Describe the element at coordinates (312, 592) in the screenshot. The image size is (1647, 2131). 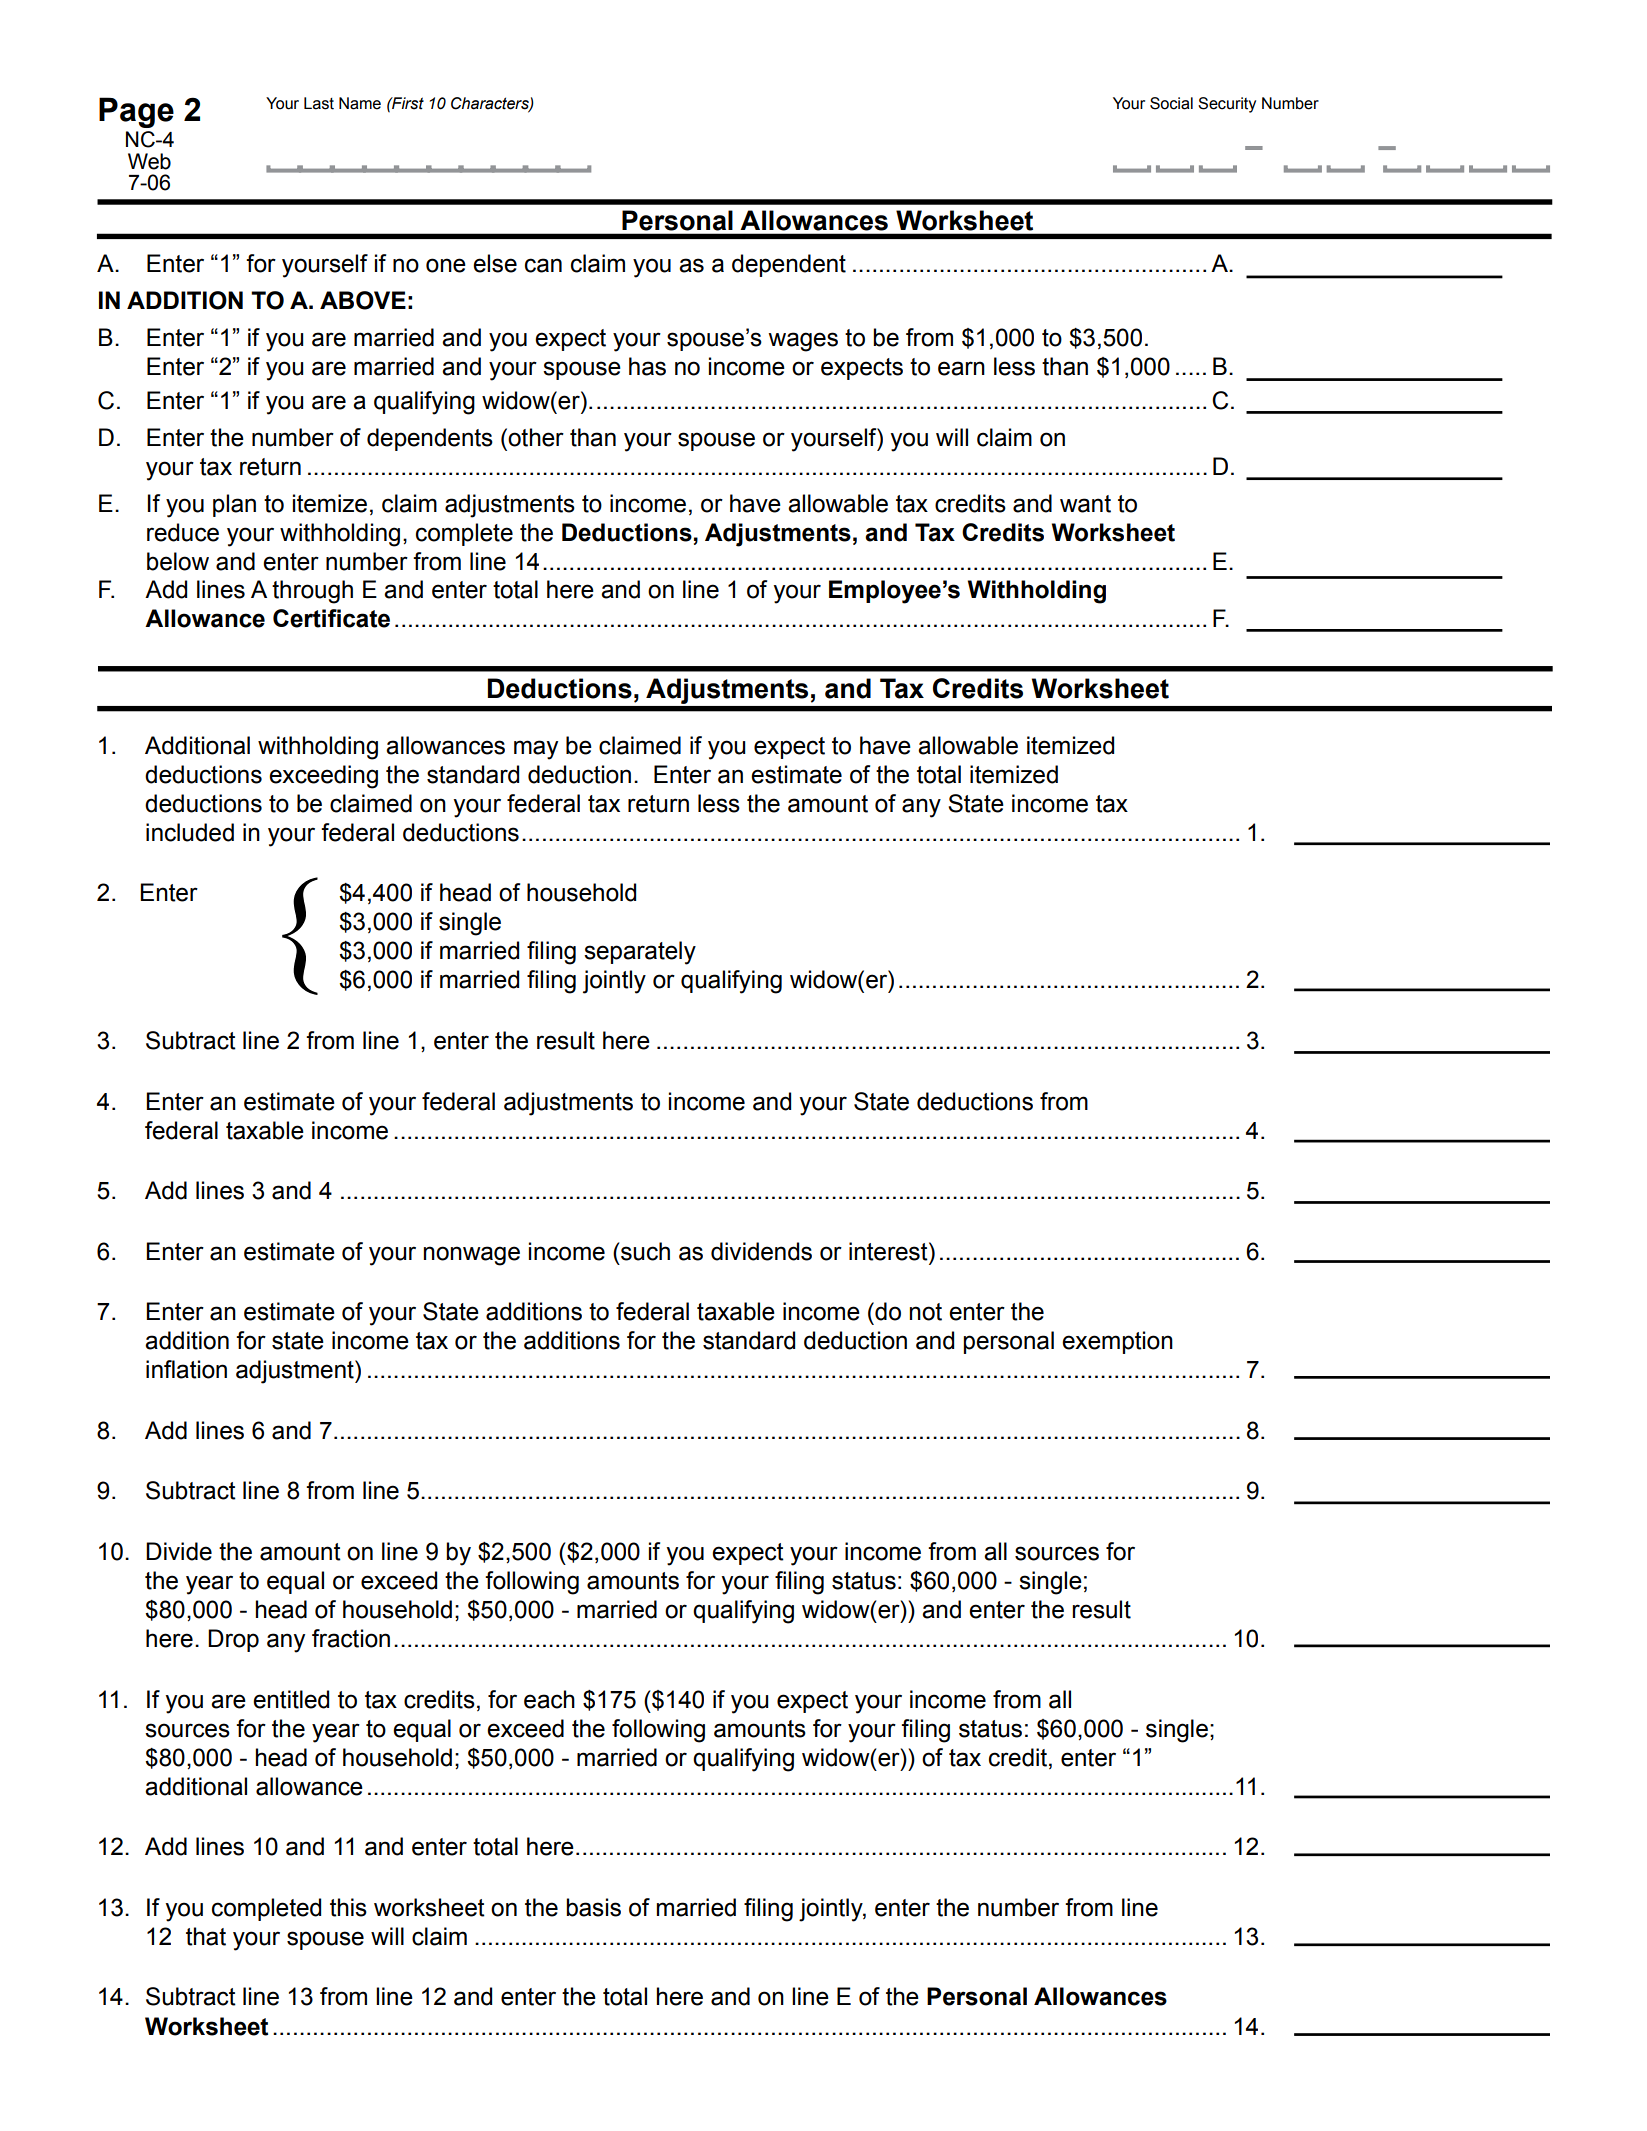
I see `through` at that location.
